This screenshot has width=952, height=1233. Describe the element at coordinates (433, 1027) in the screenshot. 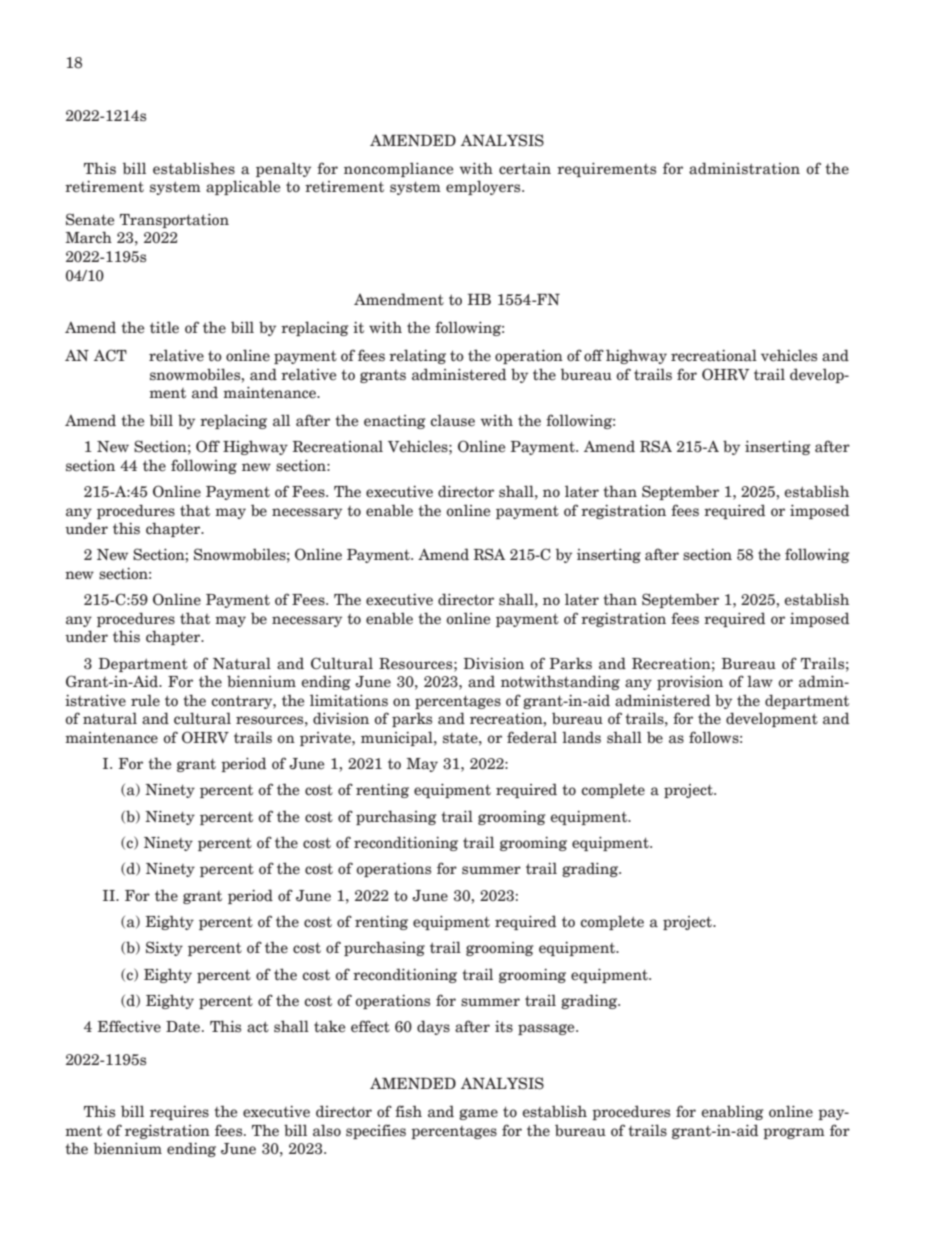

I see `days` at that location.
